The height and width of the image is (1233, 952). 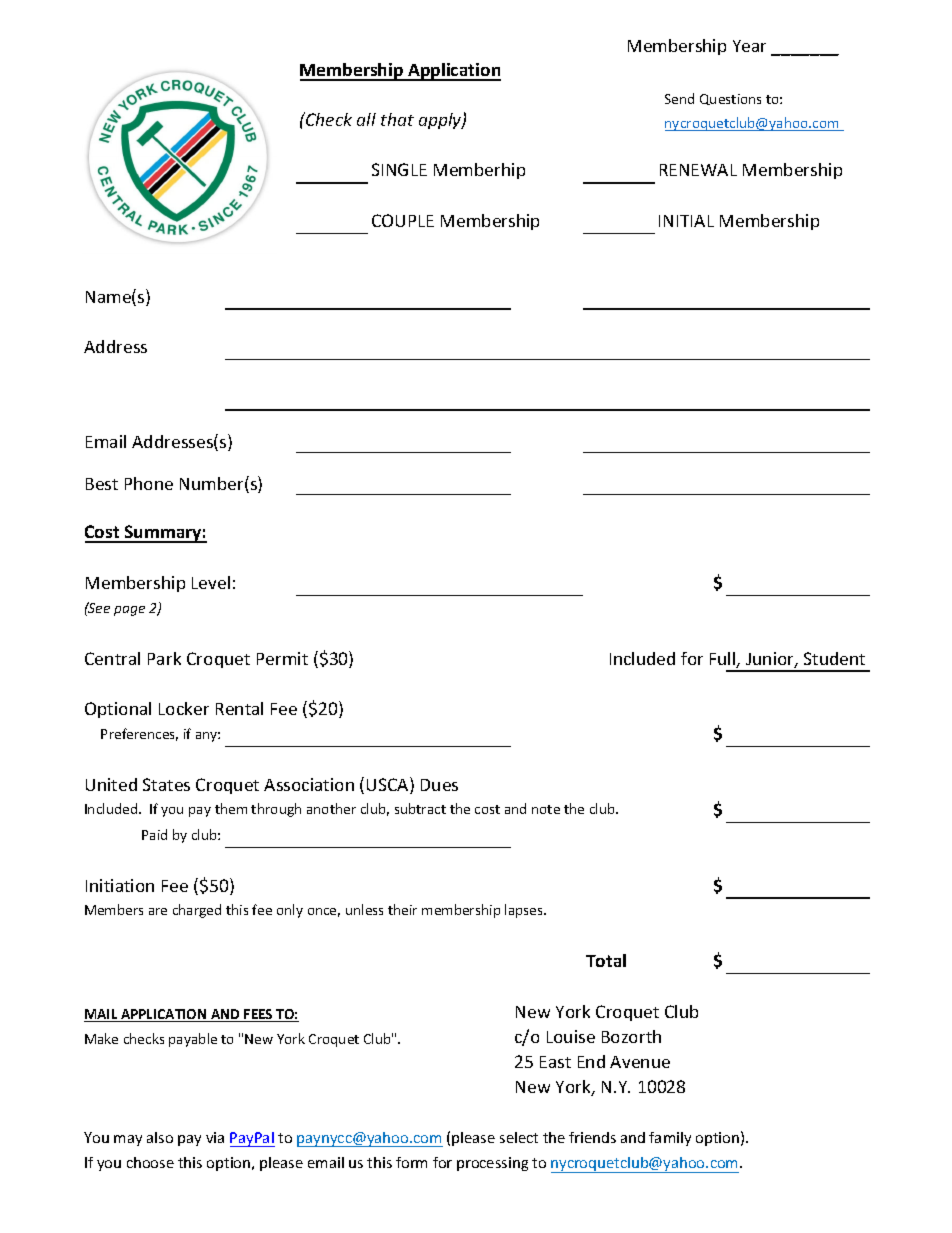 I want to click on COUPLE, so click(x=403, y=220).
